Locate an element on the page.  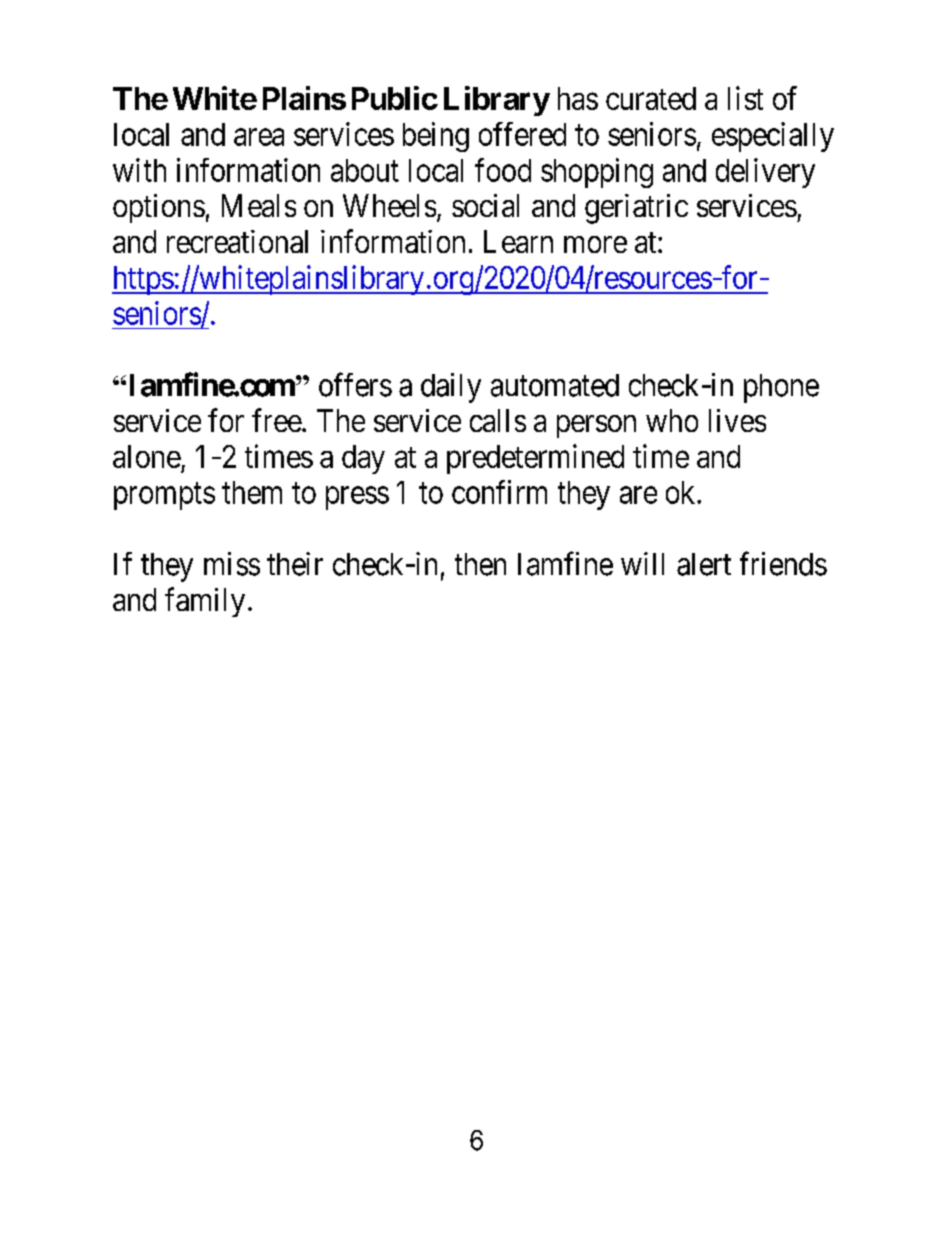
who is located at coordinates (672, 420).
